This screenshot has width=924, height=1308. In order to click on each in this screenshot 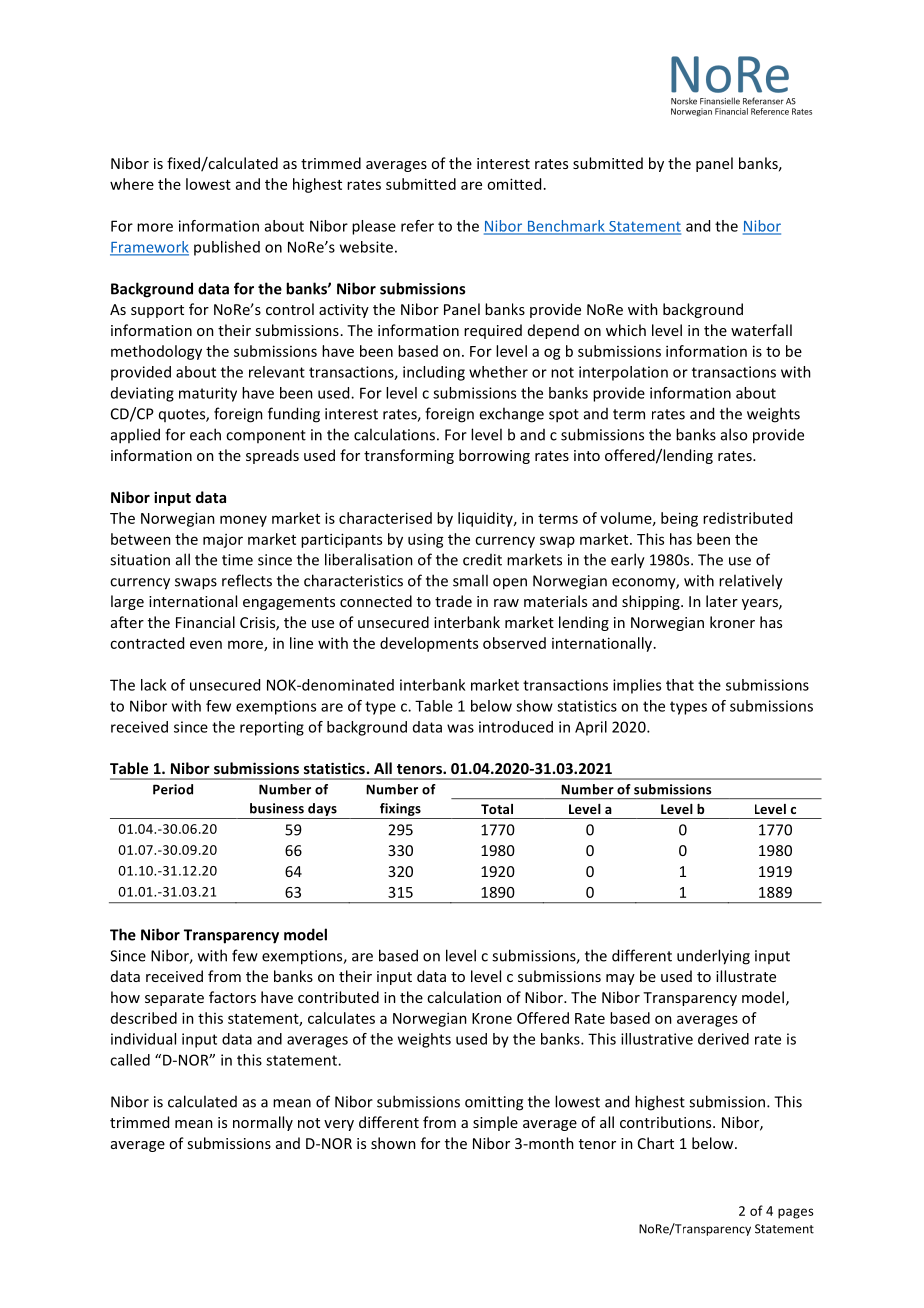, I will do `click(205, 434)`.
